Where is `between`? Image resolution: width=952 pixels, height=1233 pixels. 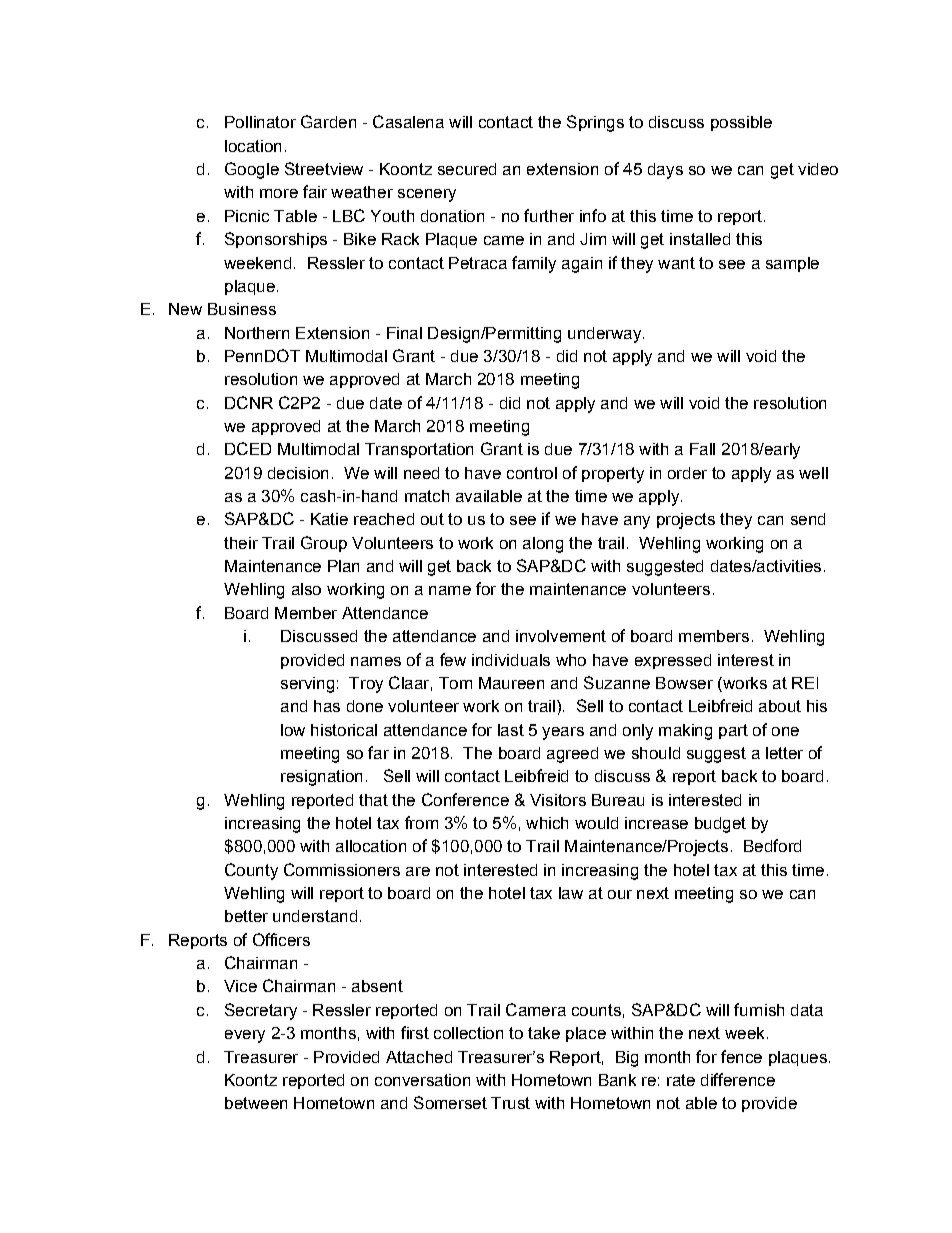 between is located at coordinates (256, 1103).
